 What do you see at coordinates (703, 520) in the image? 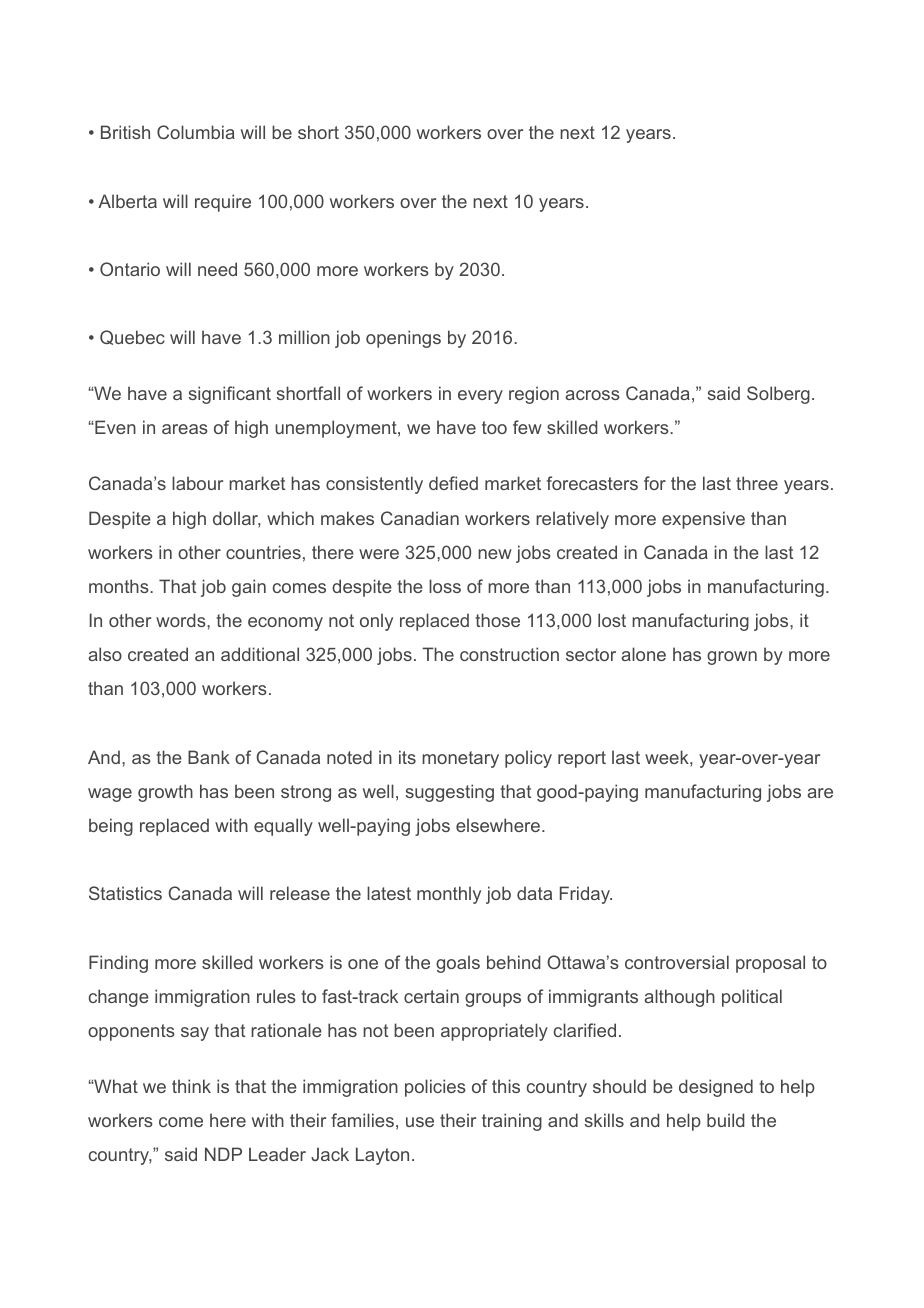
I see `expensive` at bounding box center [703, 520].
